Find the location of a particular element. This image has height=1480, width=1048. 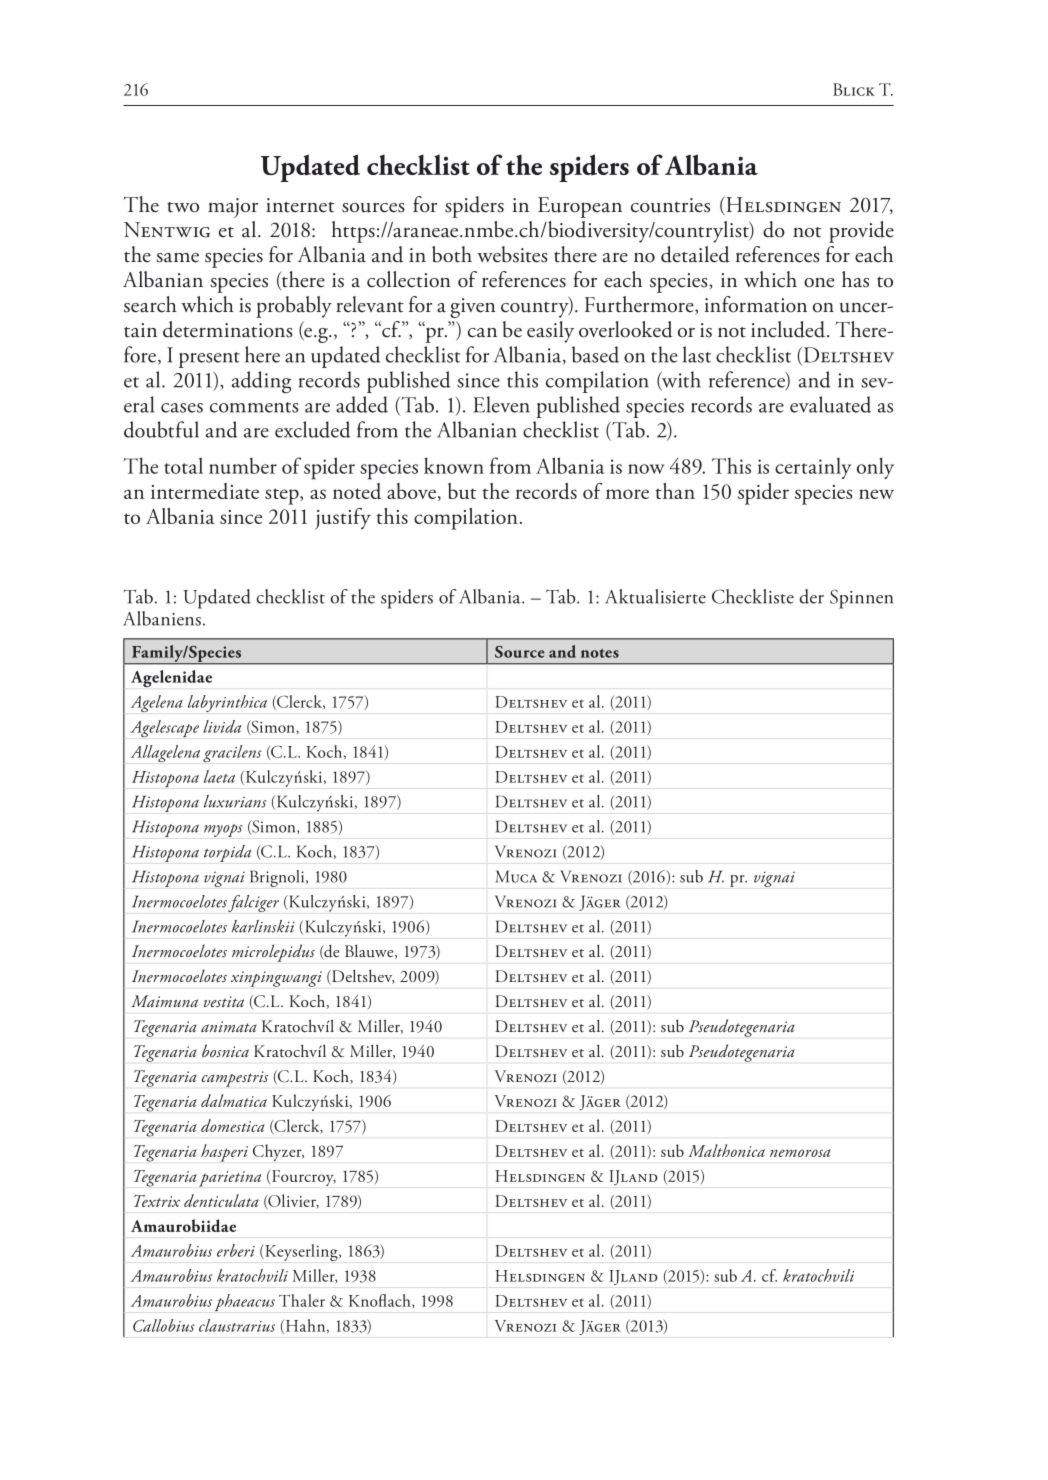

intermediate is located at coordinates (205, 491).
